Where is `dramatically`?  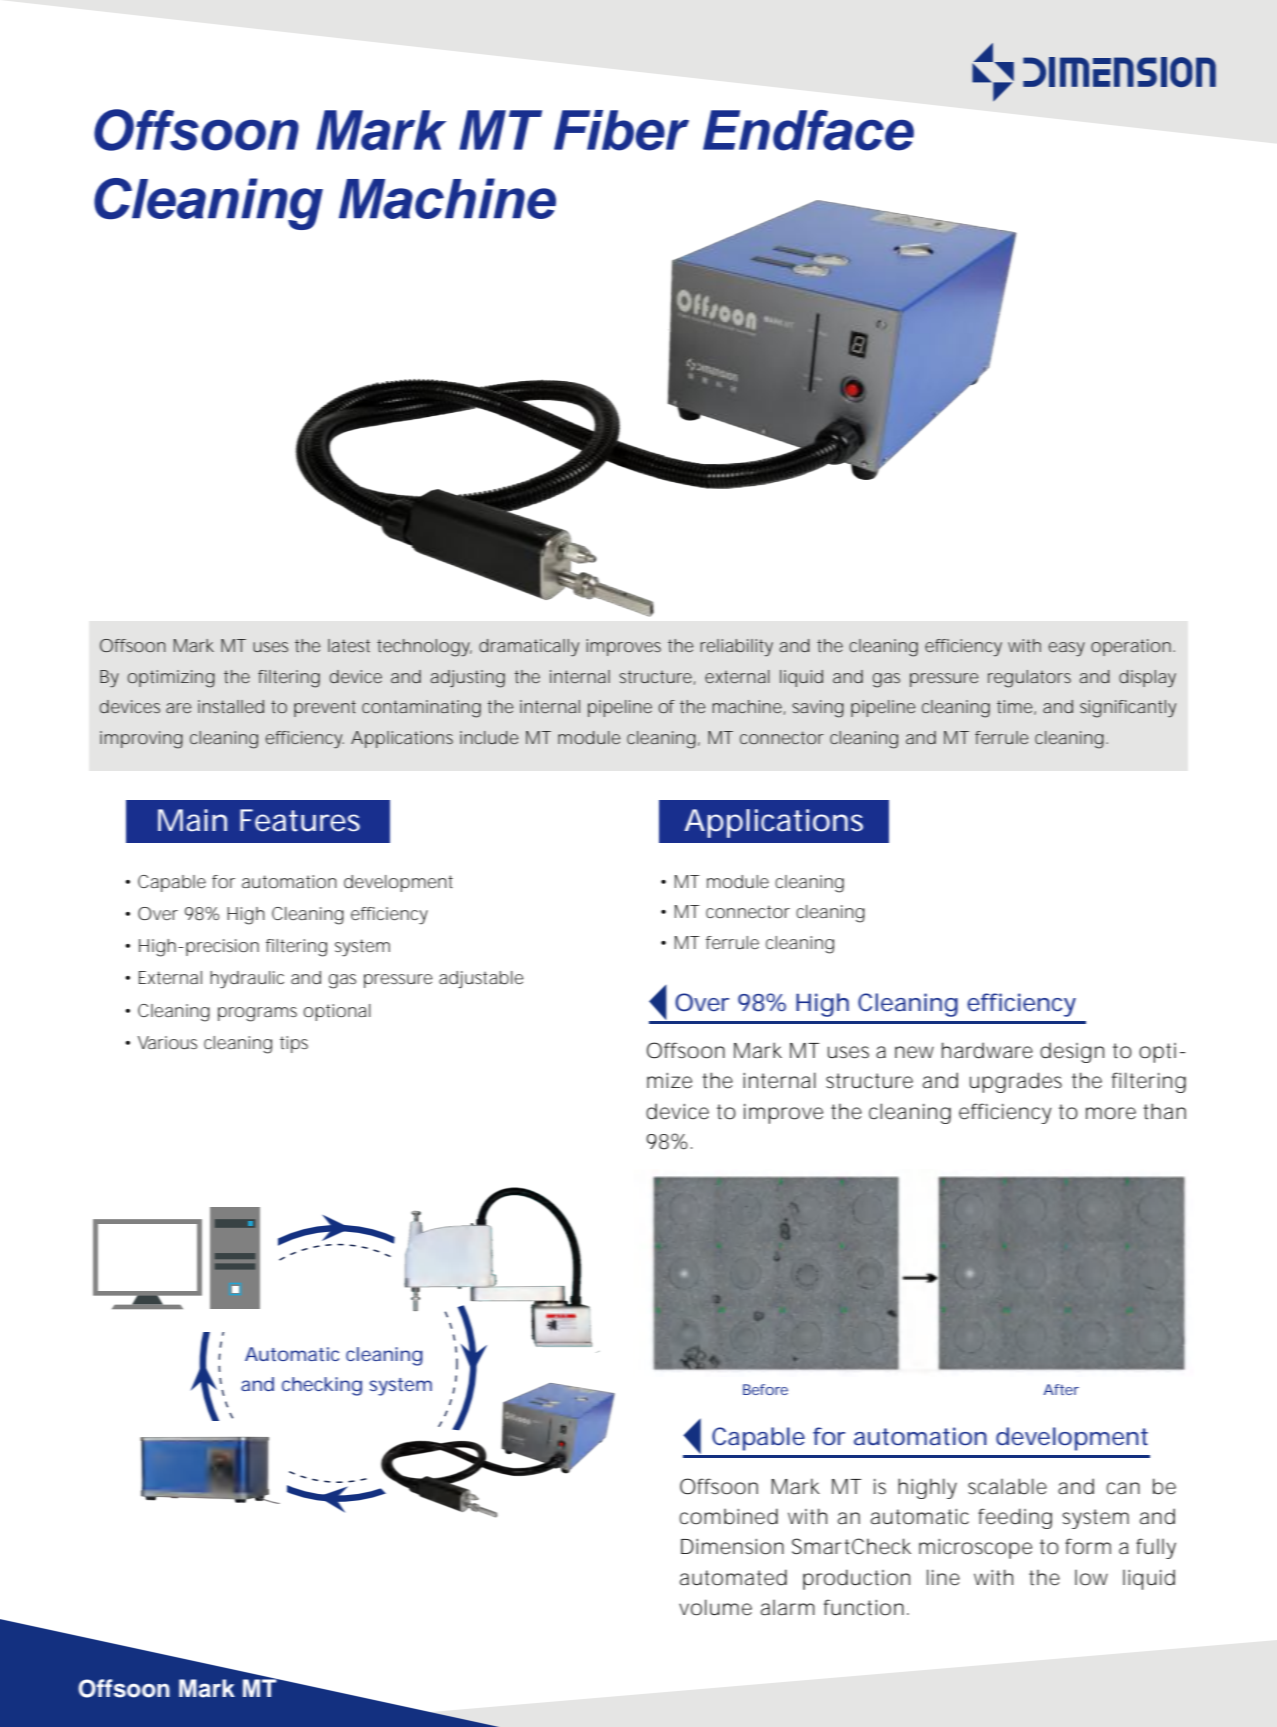
dramatically is located at coordinates (529, 648).
